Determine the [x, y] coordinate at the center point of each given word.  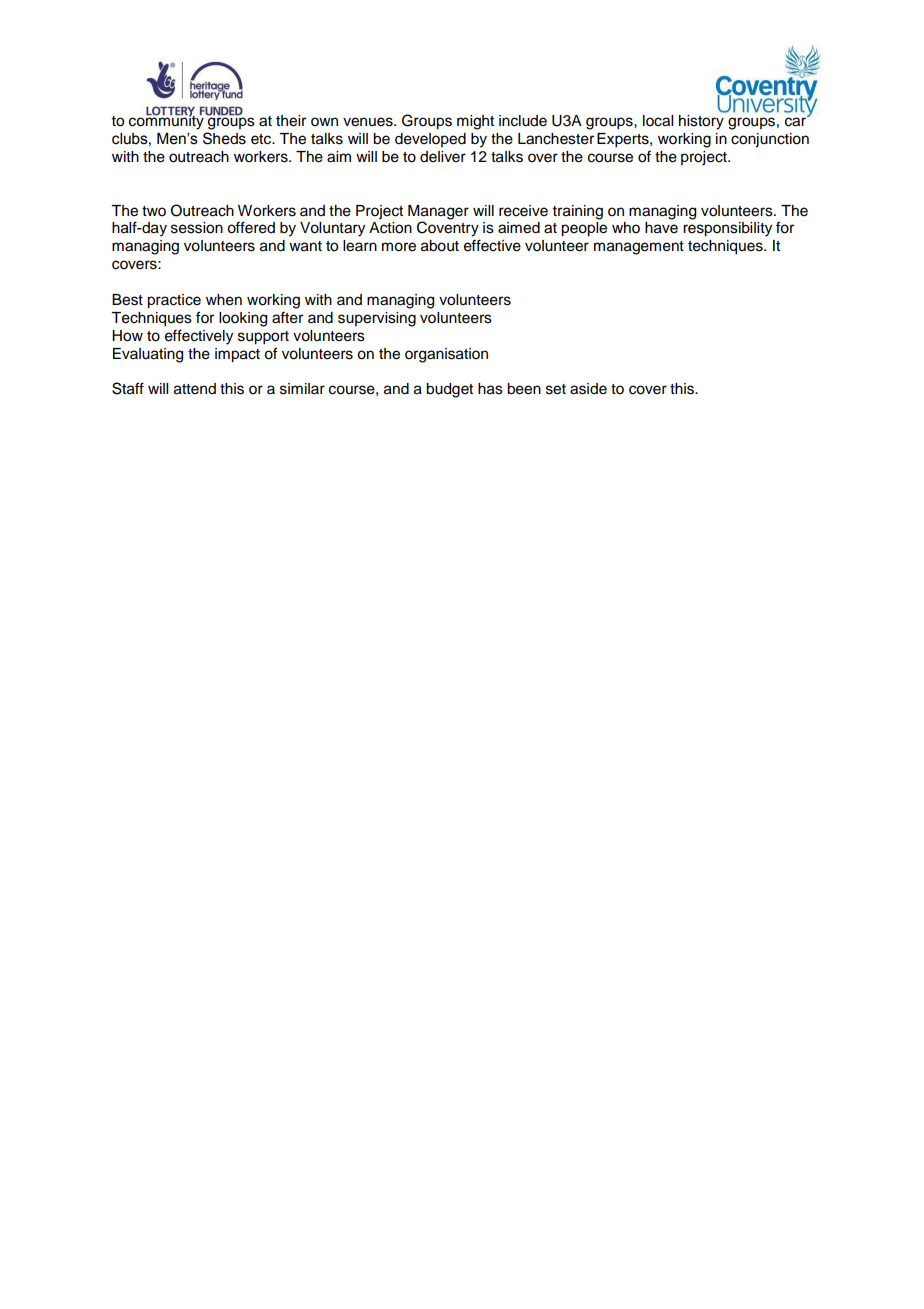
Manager [438, 212]
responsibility [727, 229]
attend [195, 389]
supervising [377, 319]
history [701, 122]
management [639, 248]
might [475, 122]
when [224, 300]
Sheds [224, 138]
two [154, 211]
